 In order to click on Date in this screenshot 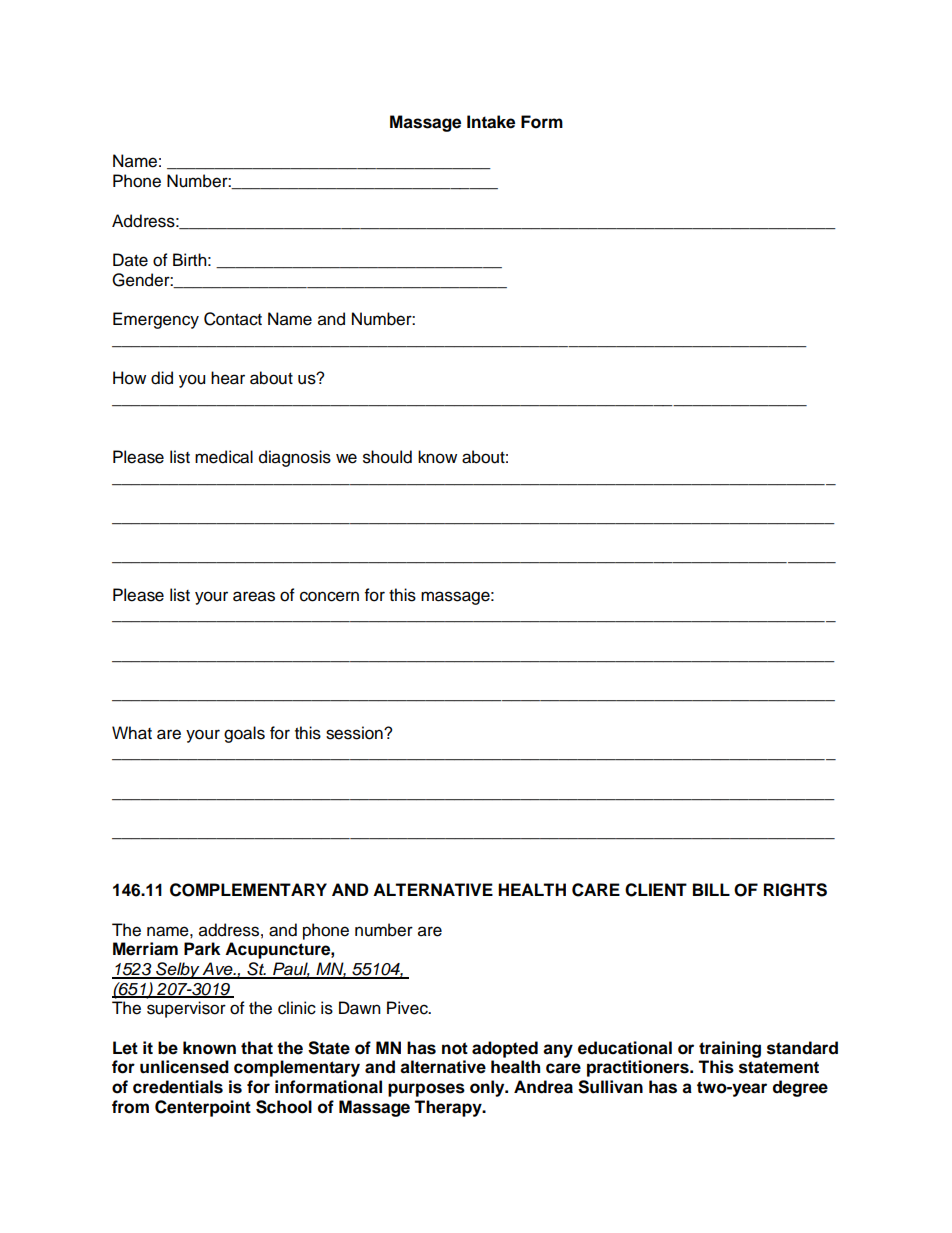, I will do `click(130, 260)`.
